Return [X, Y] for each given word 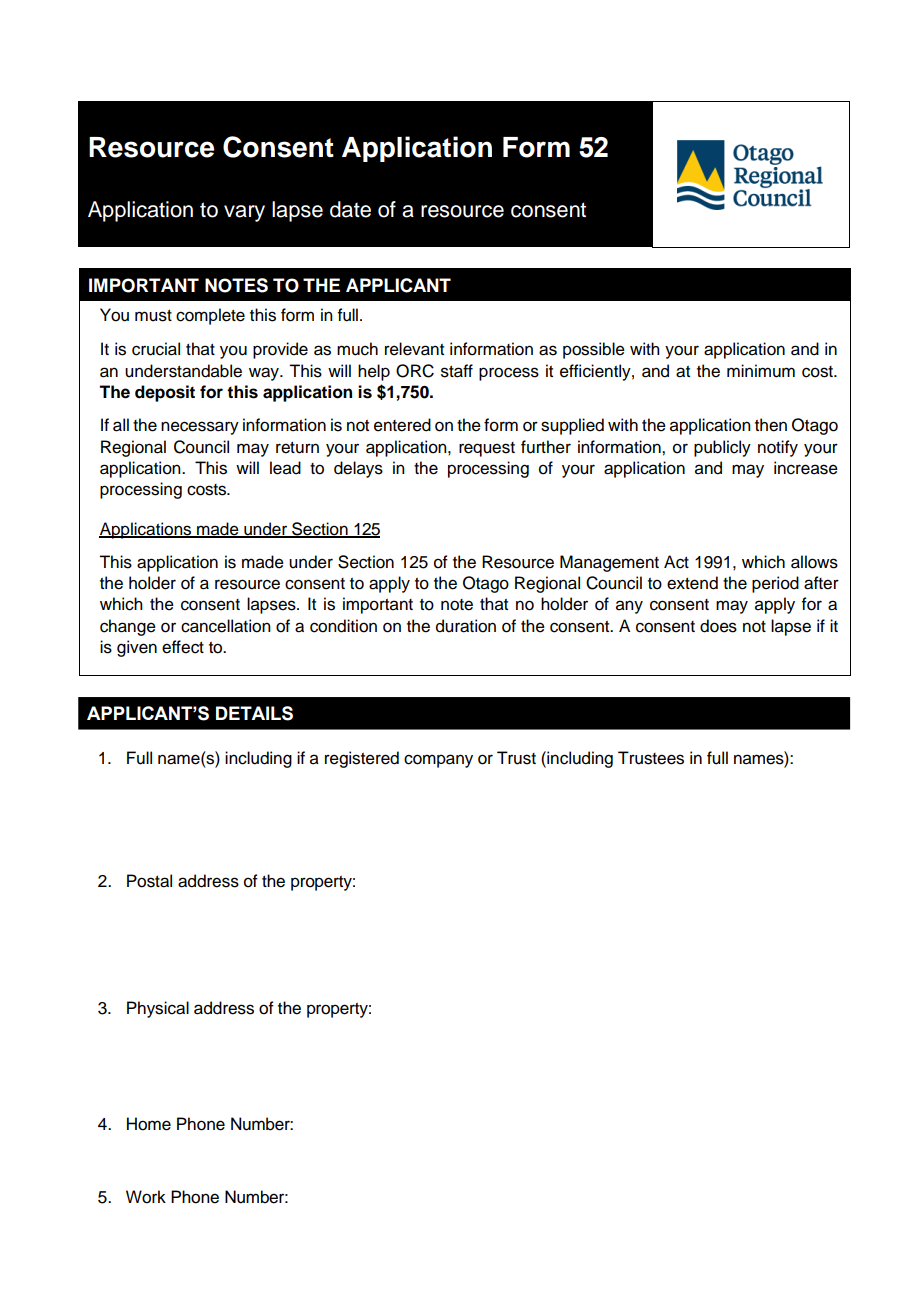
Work [146, 1197]
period [775, 584]
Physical [158, 1009]
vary [244, 213]
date [350, 209]
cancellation [226, 626]
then [771, 425]
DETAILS [254, 713]
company [438, 761]
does [718, 626]
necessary [200, 428]
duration [466, 626]
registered [362, 759]
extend [692, 583]
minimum [761, 371]
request [487, 449]
